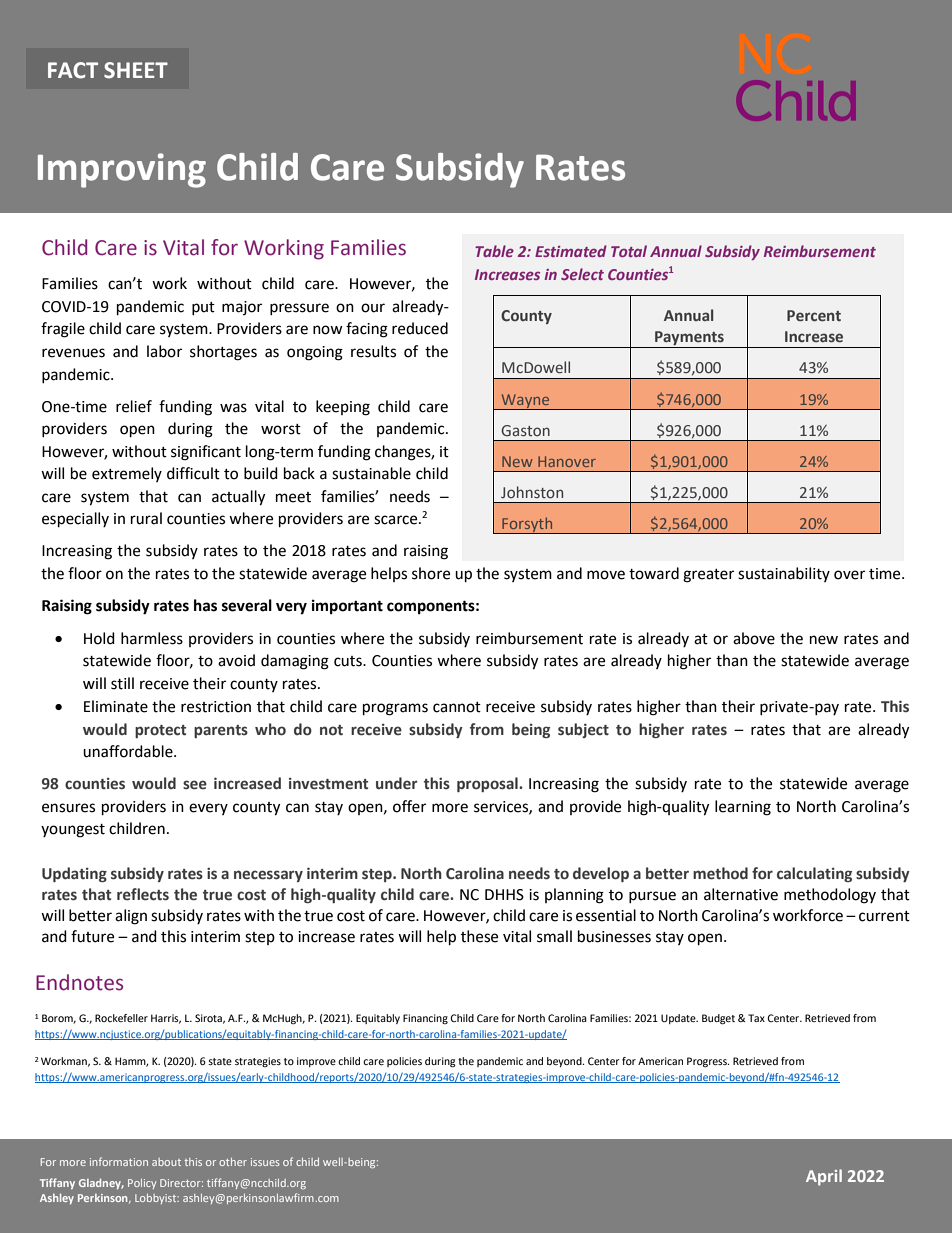 The image size is (952, 1233). Describe the element at coordinates (233, 1162) in the screenshot. I see `other` at that location.
